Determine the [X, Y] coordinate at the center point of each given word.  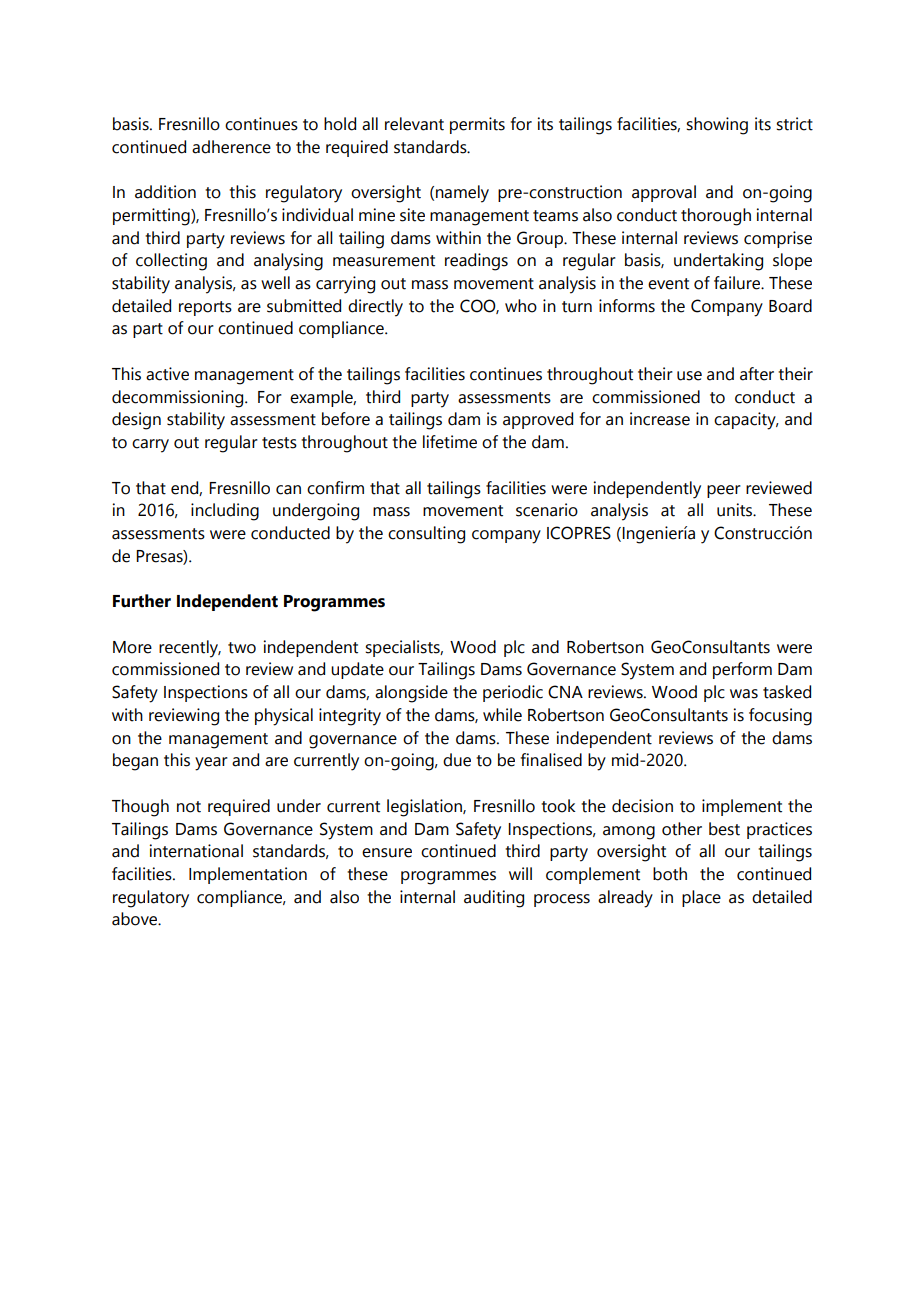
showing [717, 126]
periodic [513, 693]
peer [724, 491]
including [225, 512]
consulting [426, 535]
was [744, 694]
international [196, 851]
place [701, 898]
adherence [231, 147]
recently [190, 649]
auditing [494, 899]
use [689, 376]
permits [477, 125]
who [521, 306]
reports [205, 308]
